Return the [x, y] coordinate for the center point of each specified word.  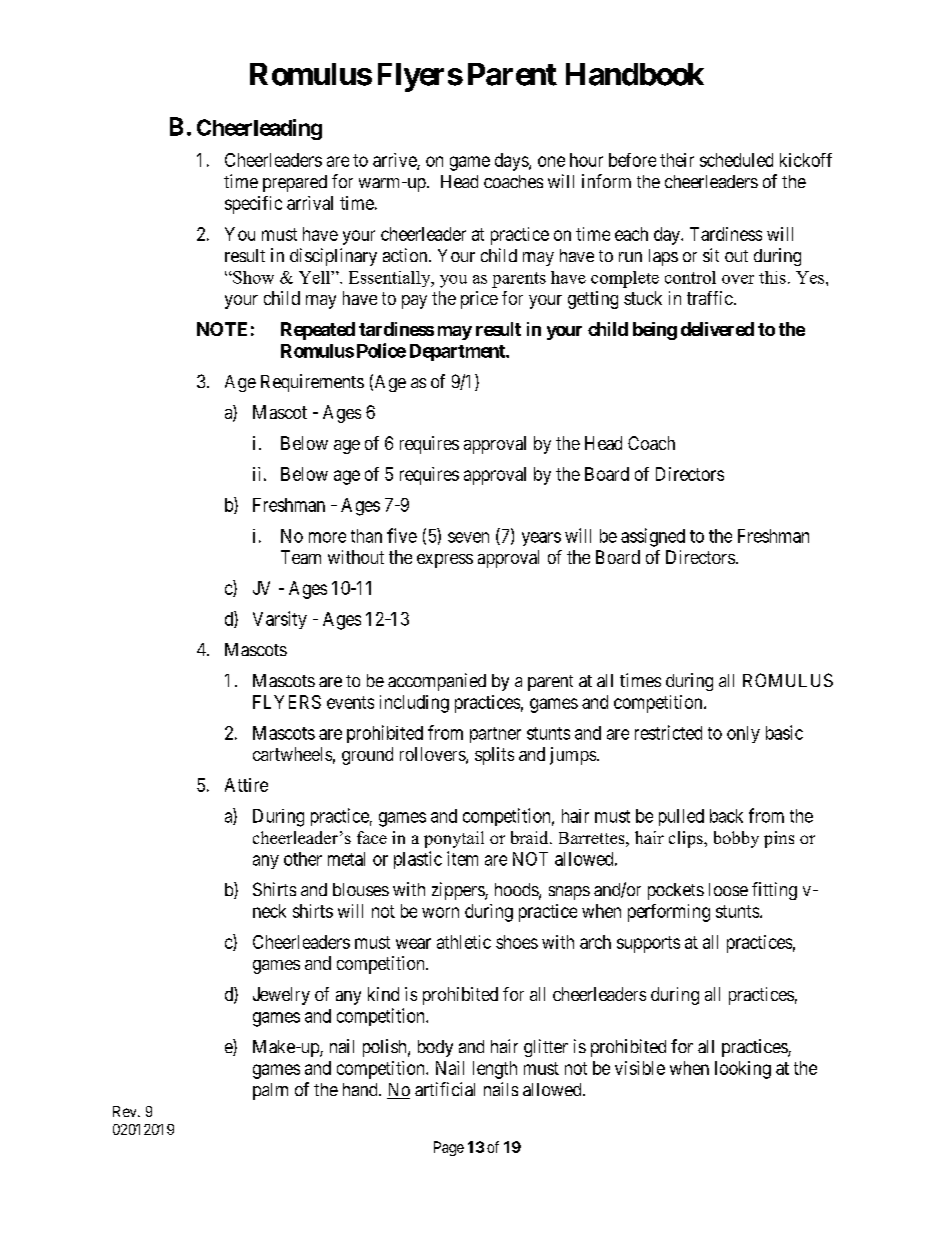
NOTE [222, 329]
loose [728, 889]
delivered [717, 329]
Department [458, 352]
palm [270, 1091]
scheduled [736, 160]
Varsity [280, 620]
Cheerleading [259, 129]
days [512, 162]
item [462, 858]
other [303, 859]
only [743, 734]
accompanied [437, 682]
